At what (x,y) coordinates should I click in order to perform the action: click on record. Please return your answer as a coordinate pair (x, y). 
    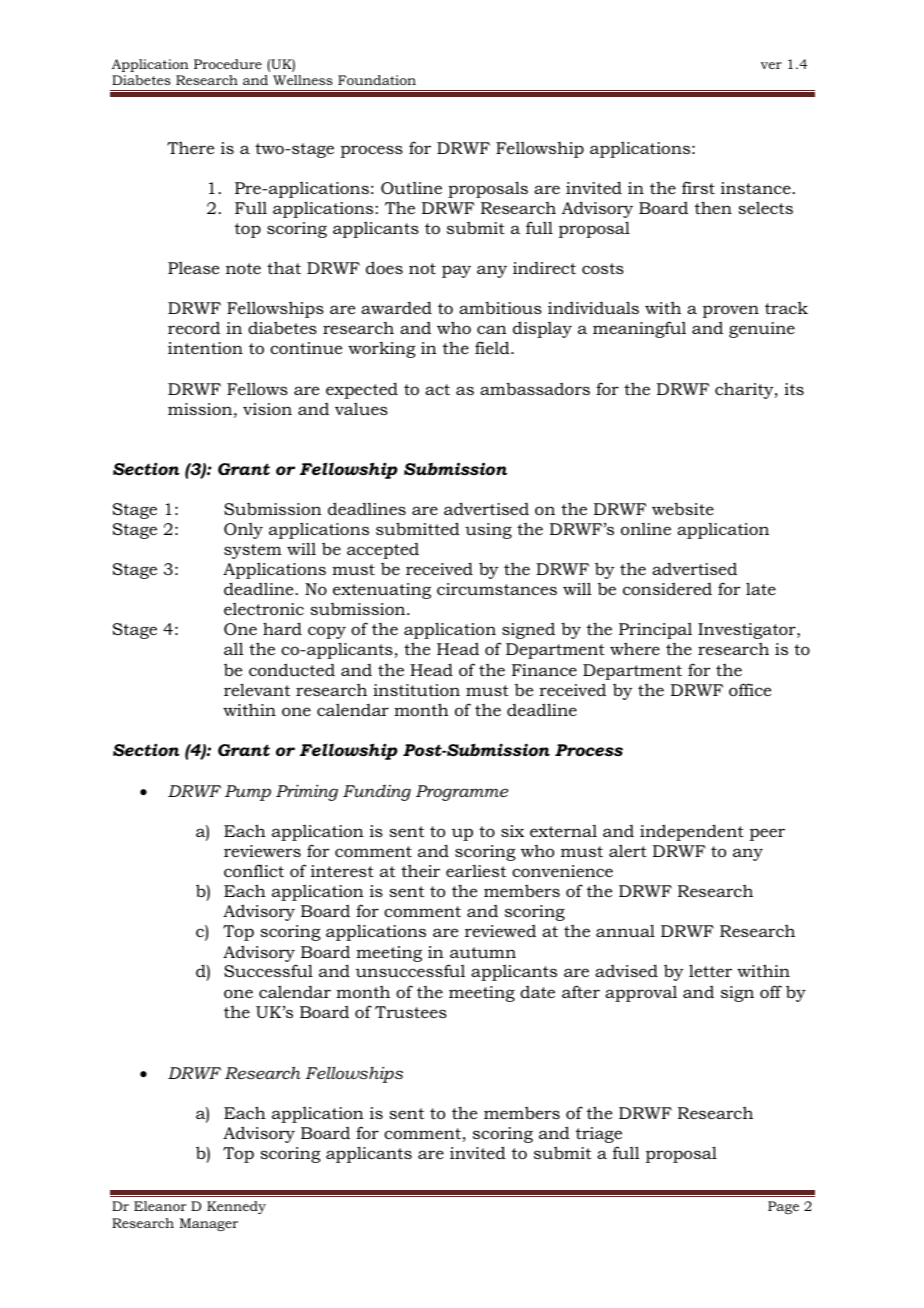
    Looking at the image, I should click on (194, 328).
